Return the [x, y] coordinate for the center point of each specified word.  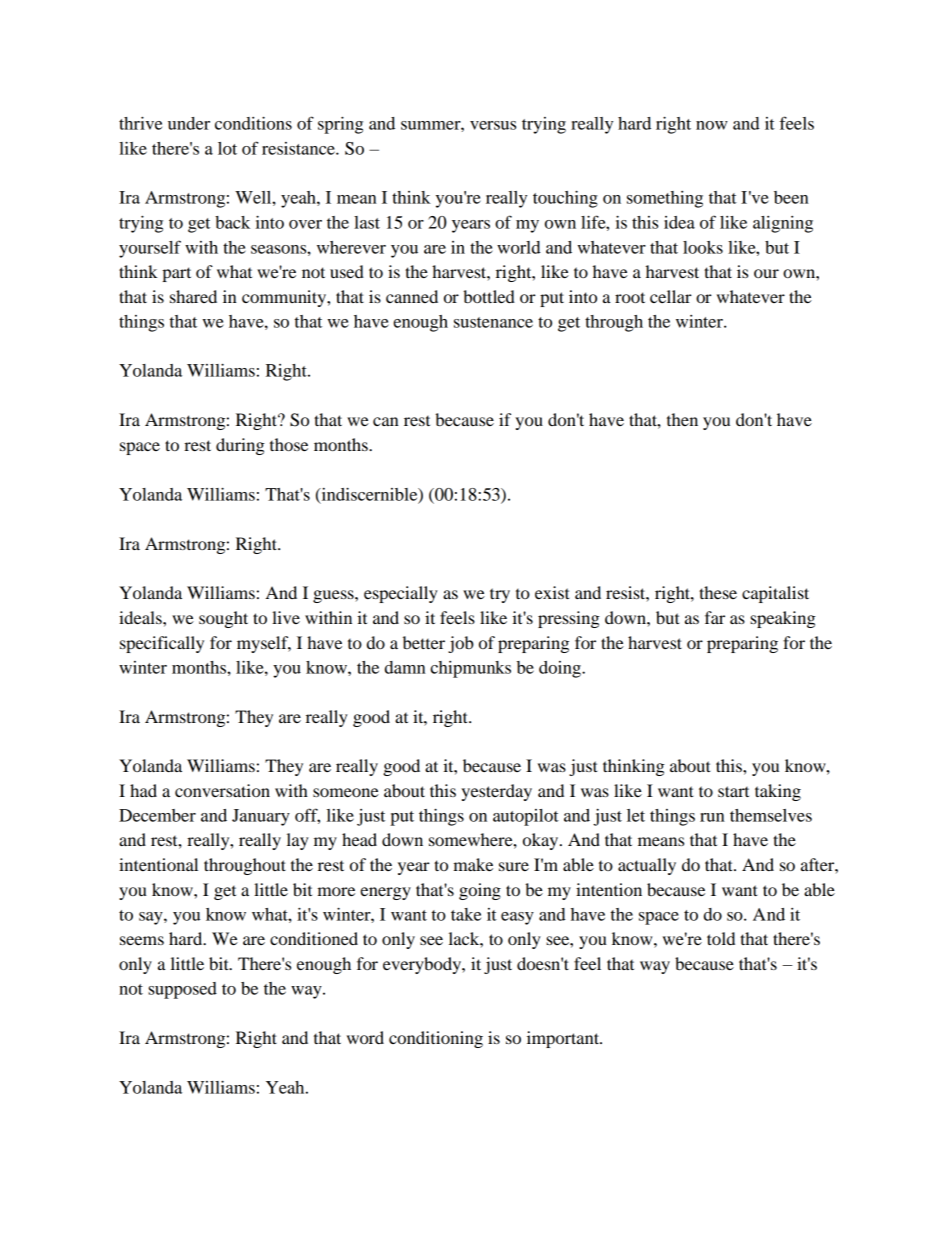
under [189, 123]
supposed [182, 990]
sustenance [493, 322]
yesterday [496, 792]
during [240, 446]
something [665, 199]
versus [493, 125]
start [733, 791]
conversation [222, 790]
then [682, 419]
